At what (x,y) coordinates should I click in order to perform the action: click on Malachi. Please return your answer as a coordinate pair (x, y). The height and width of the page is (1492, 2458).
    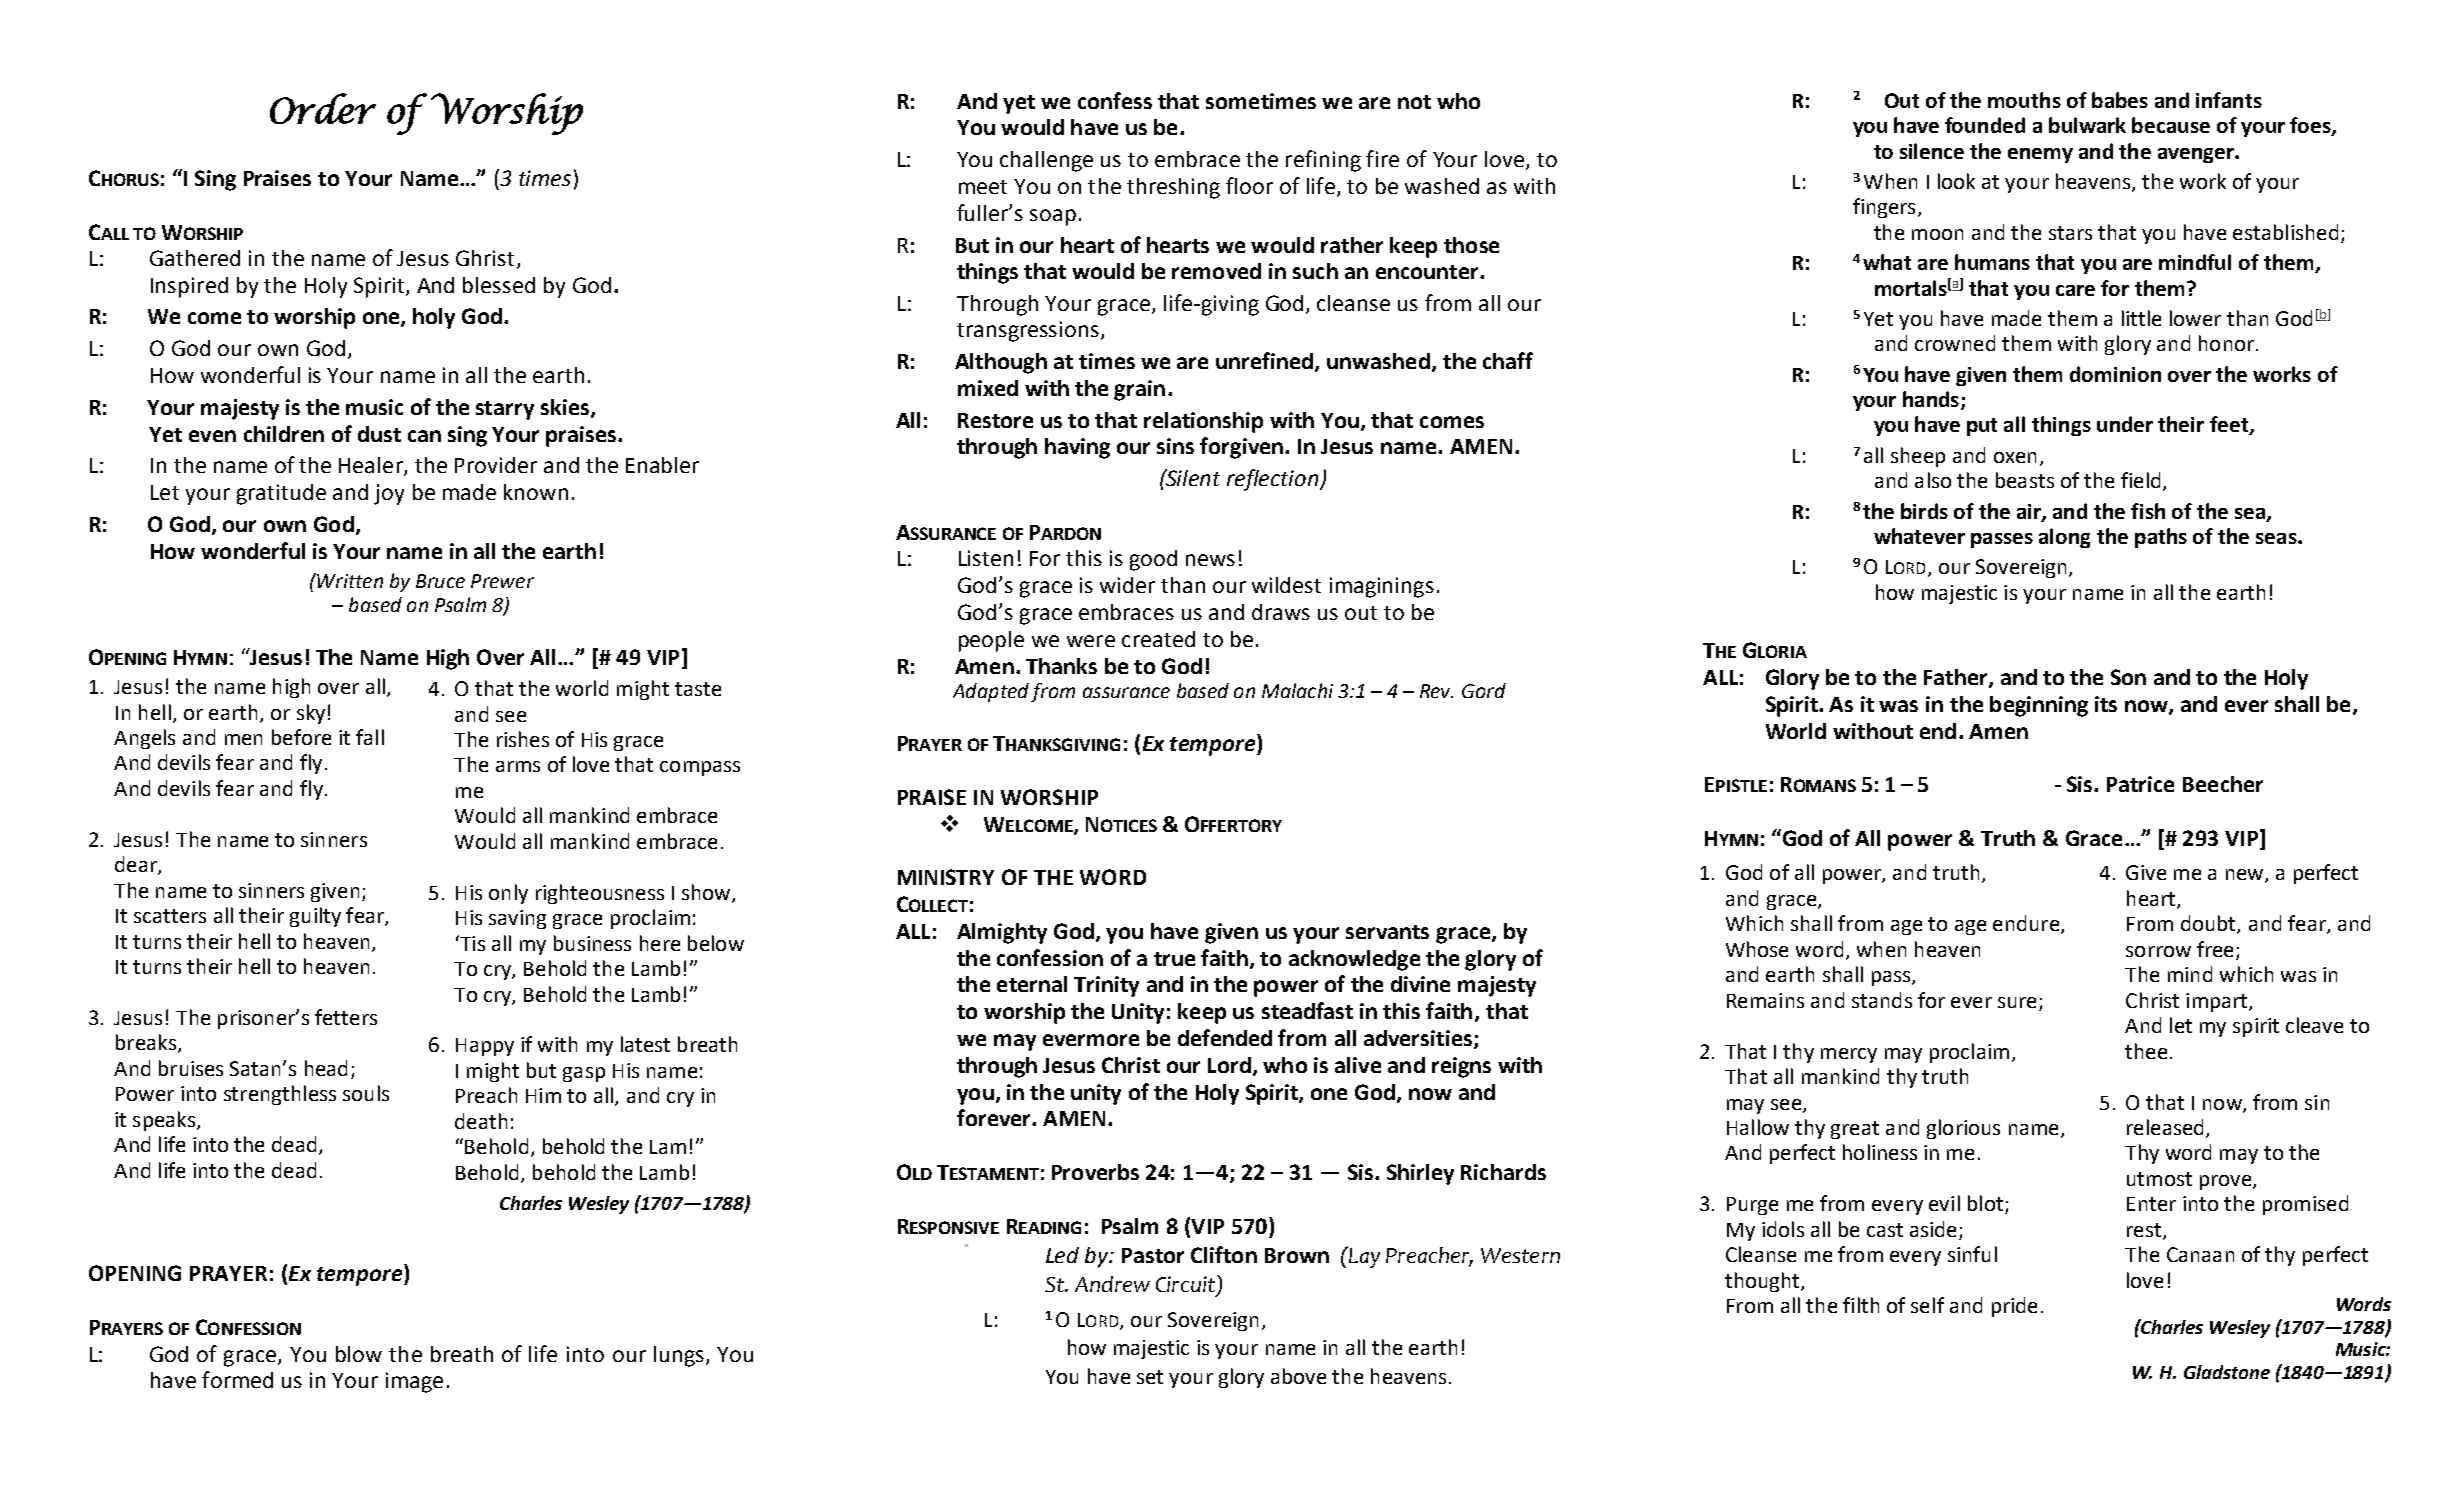
    Looking at the image, I should click on (1297, 690).
